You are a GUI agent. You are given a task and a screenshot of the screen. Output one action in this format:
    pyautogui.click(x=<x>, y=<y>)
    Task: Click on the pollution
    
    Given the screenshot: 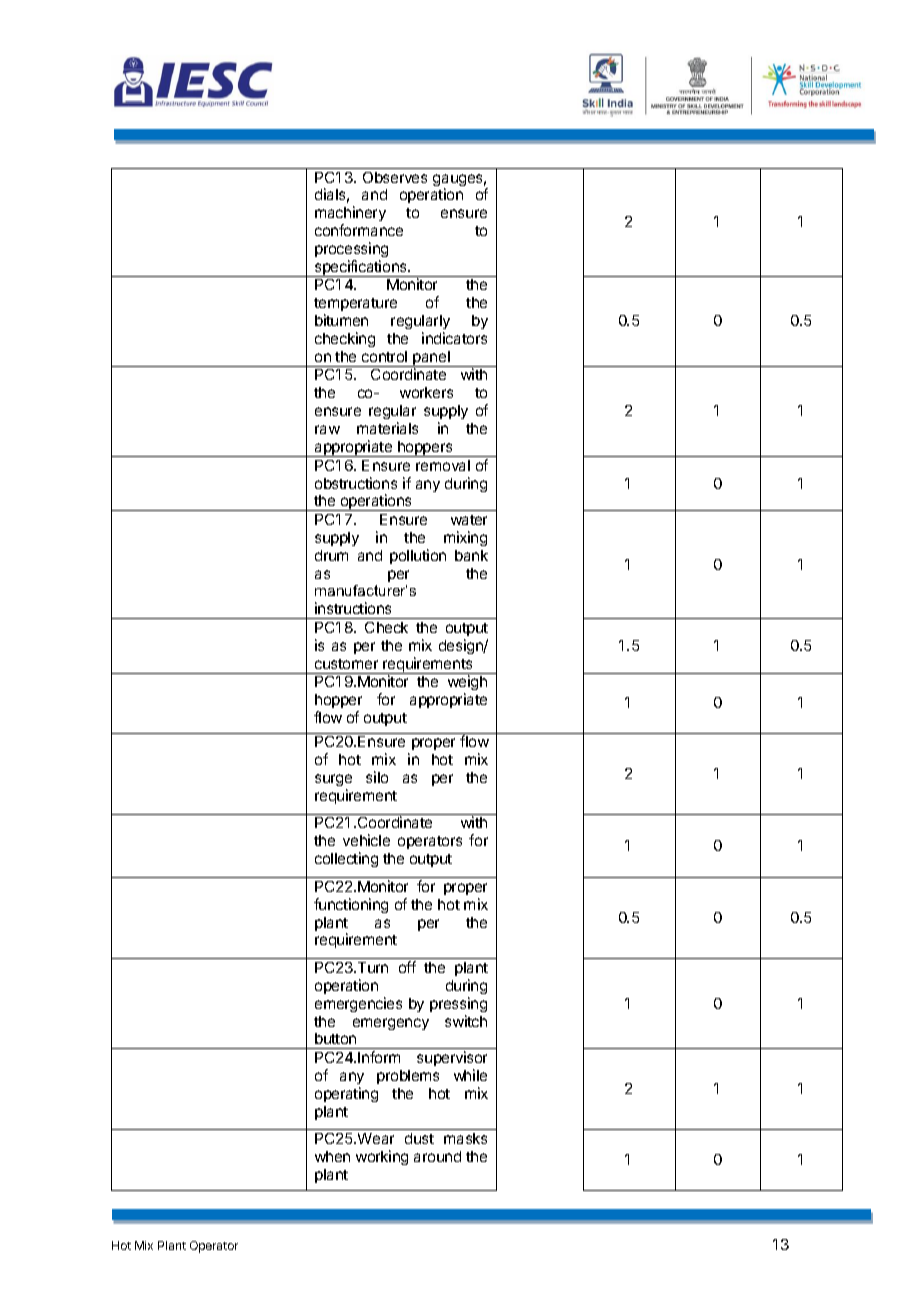 What is the action you would take?
    pyautogui.click(x=418, y=556)
